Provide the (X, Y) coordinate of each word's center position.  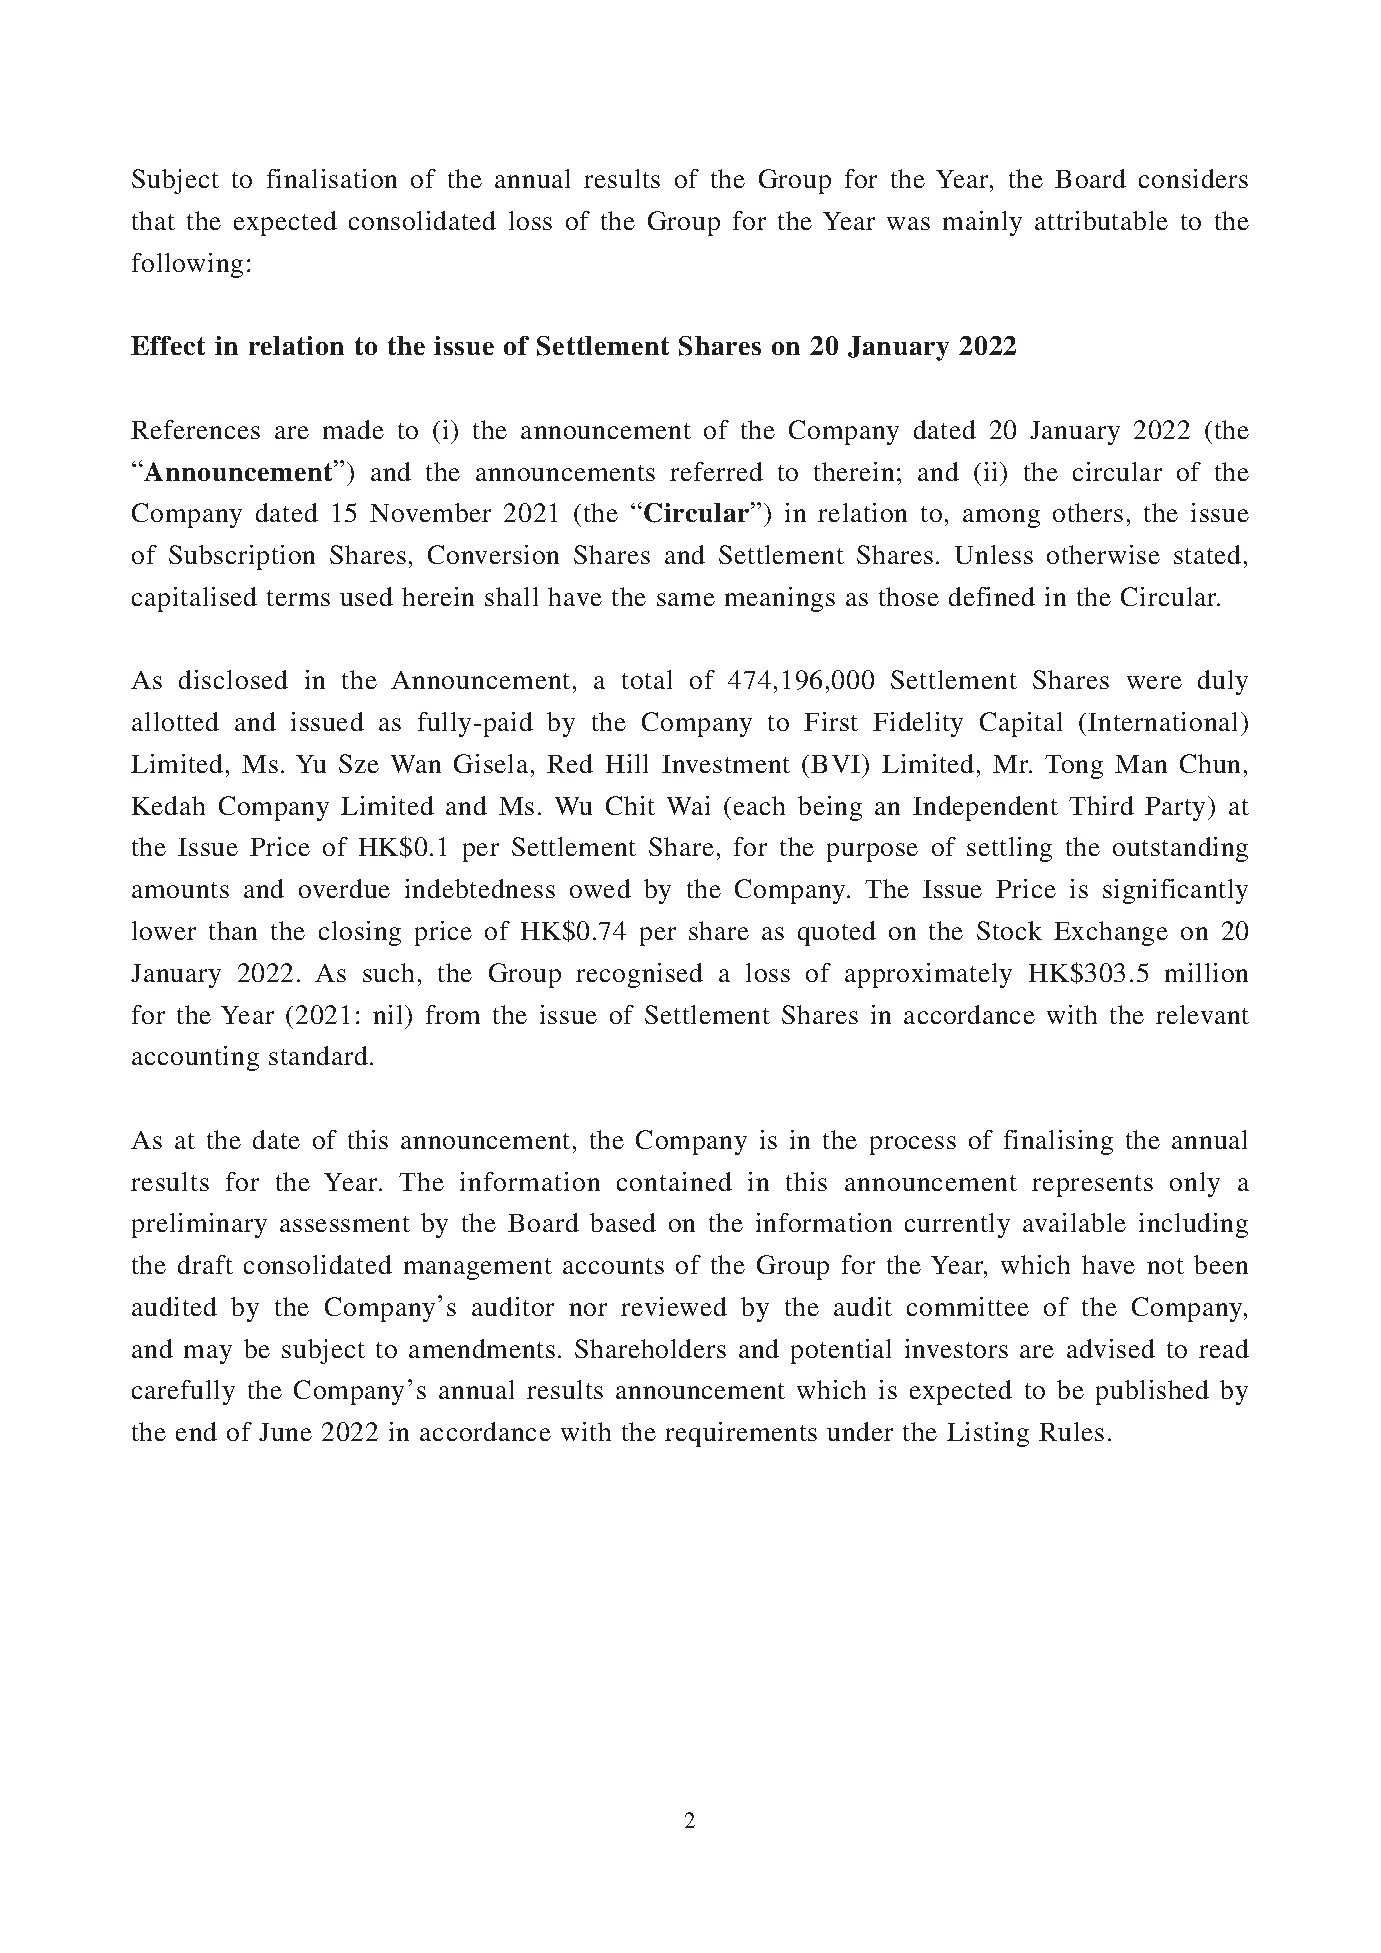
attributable (1101, 220)
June (285, 1432)
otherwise (1103, 554)
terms (298, 598)
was (908, 223)
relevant (1202, 1014)
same (686, 599)
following (187, 265)
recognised (639, 975)
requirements (741, 1434)
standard (318, 1055)
